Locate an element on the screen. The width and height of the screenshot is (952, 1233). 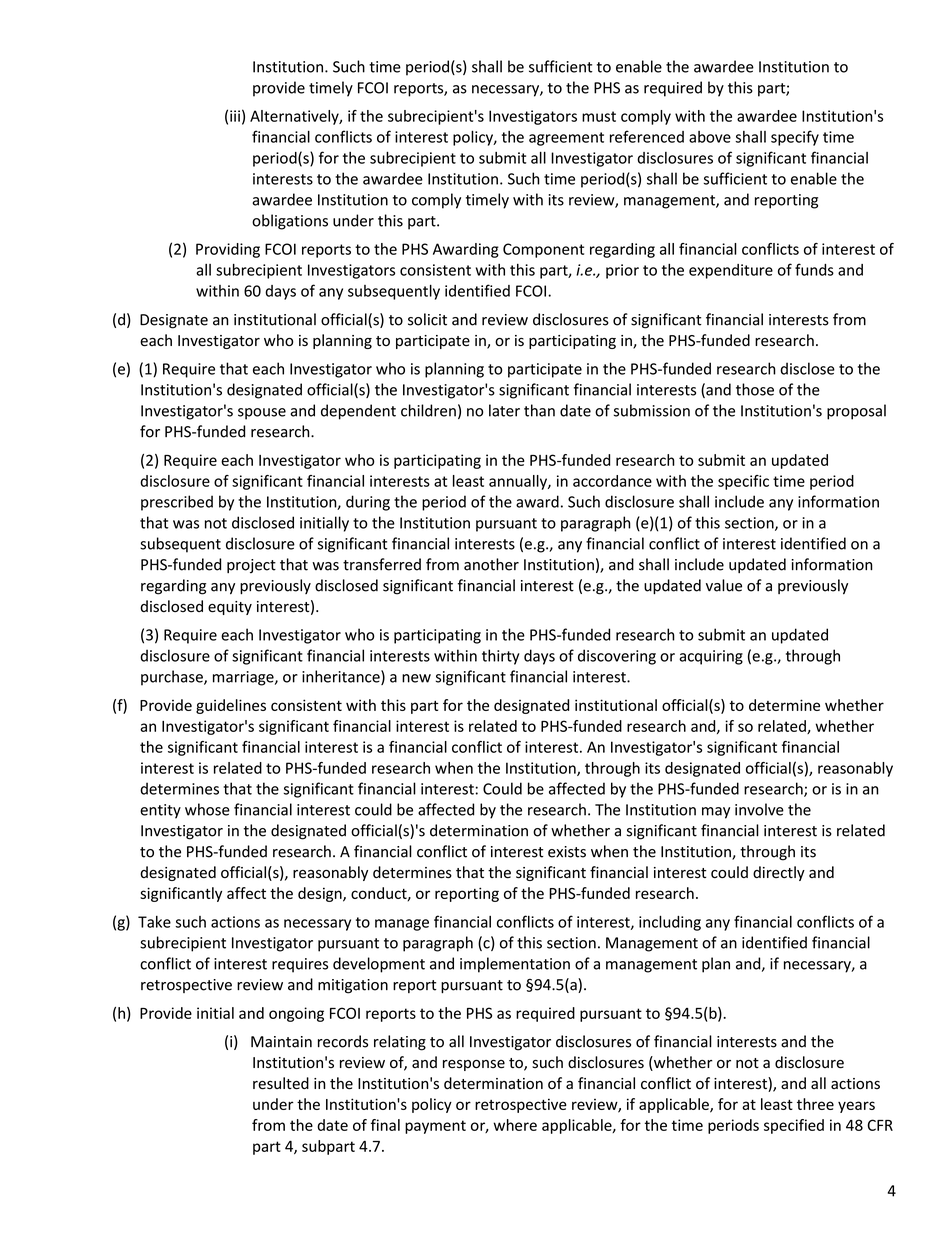
thirty is located at coordinates (501, 657).
